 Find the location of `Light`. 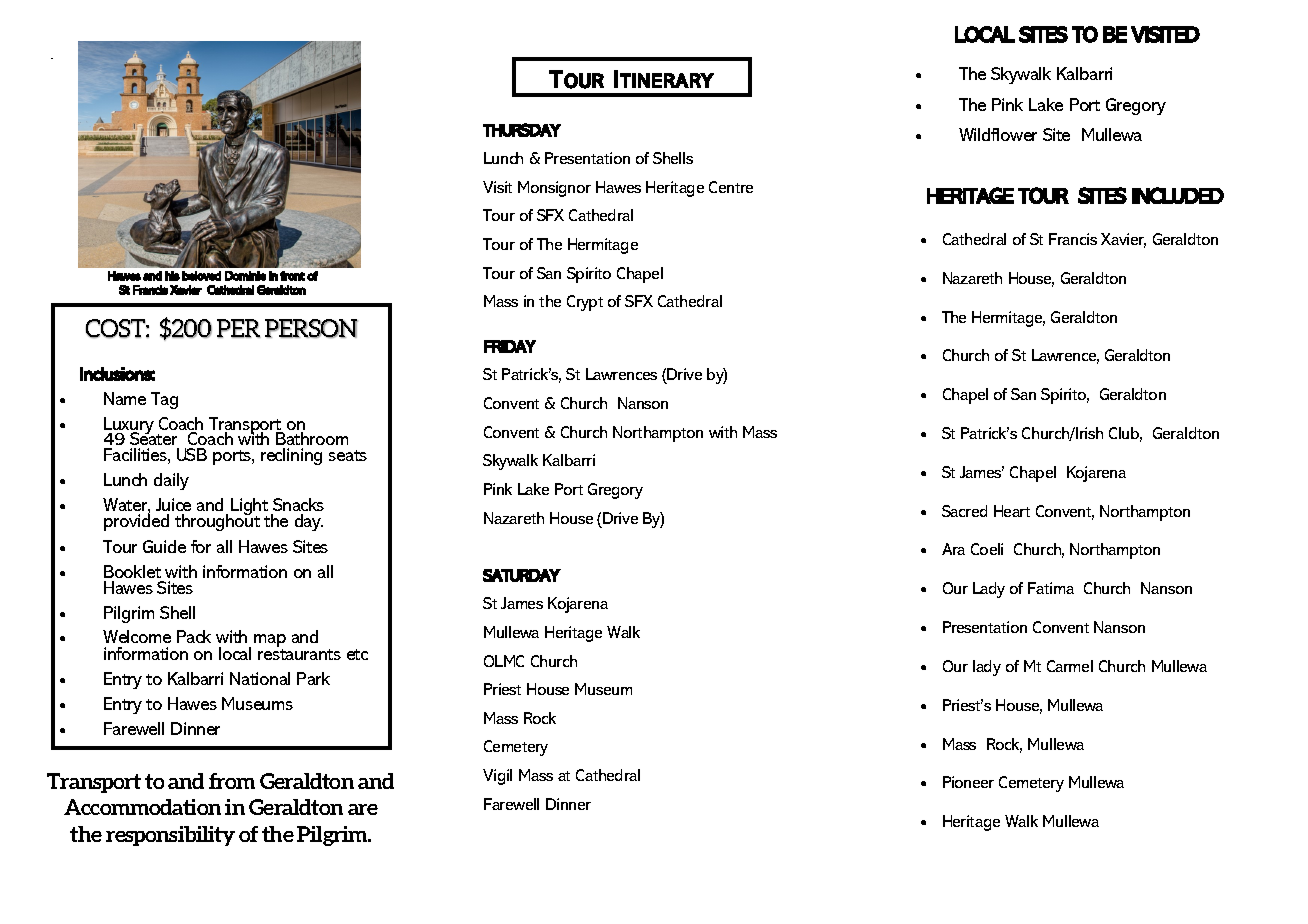

Light is located at coordinates (249, 508).
